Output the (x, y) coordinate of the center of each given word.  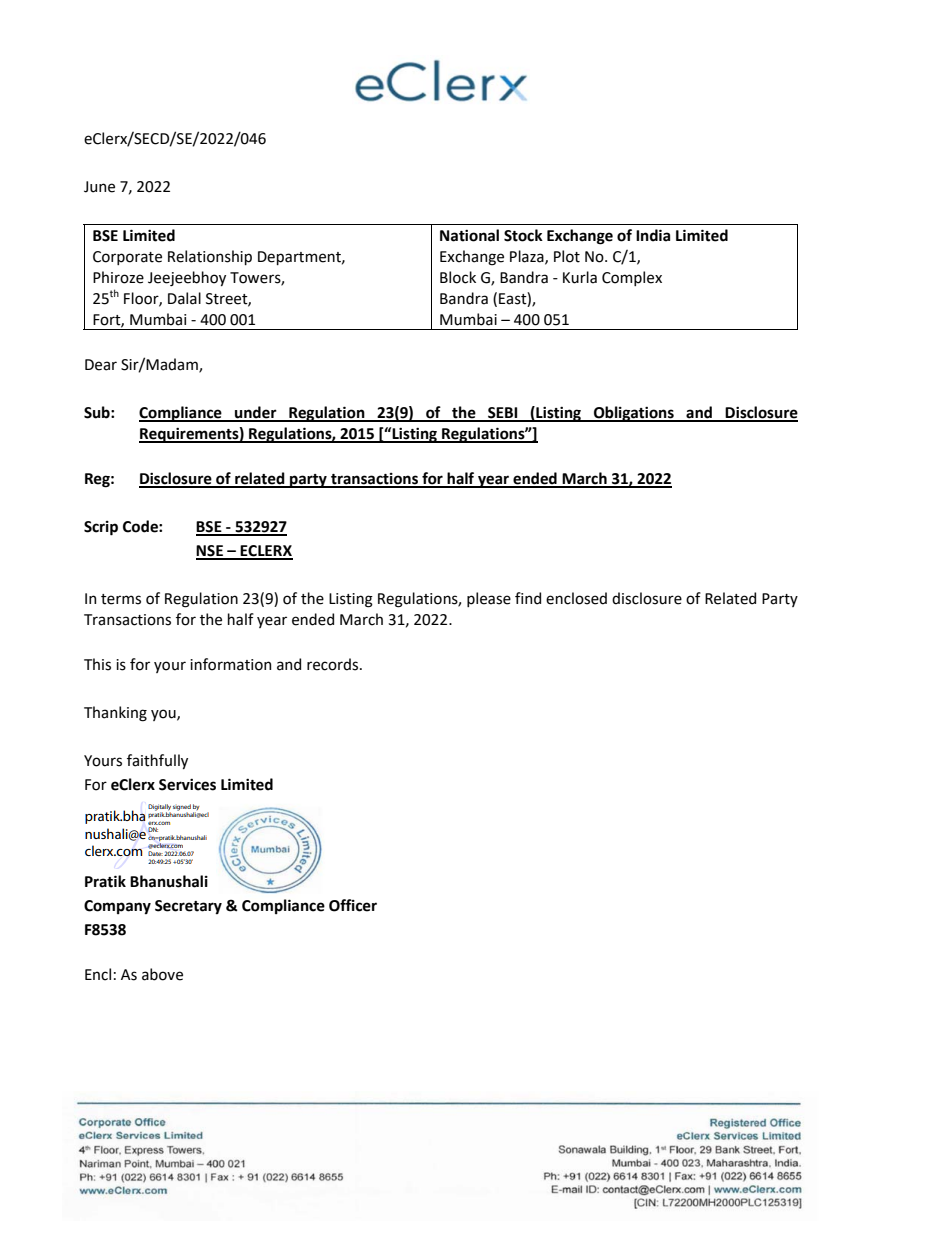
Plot (567, 256)
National (469, 235)
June (99, 187)
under (256, 413)
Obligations (634, 414)
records (334, 664)
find (528, 598)
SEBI (503, 414)
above (162, 974)
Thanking (115, 714)
